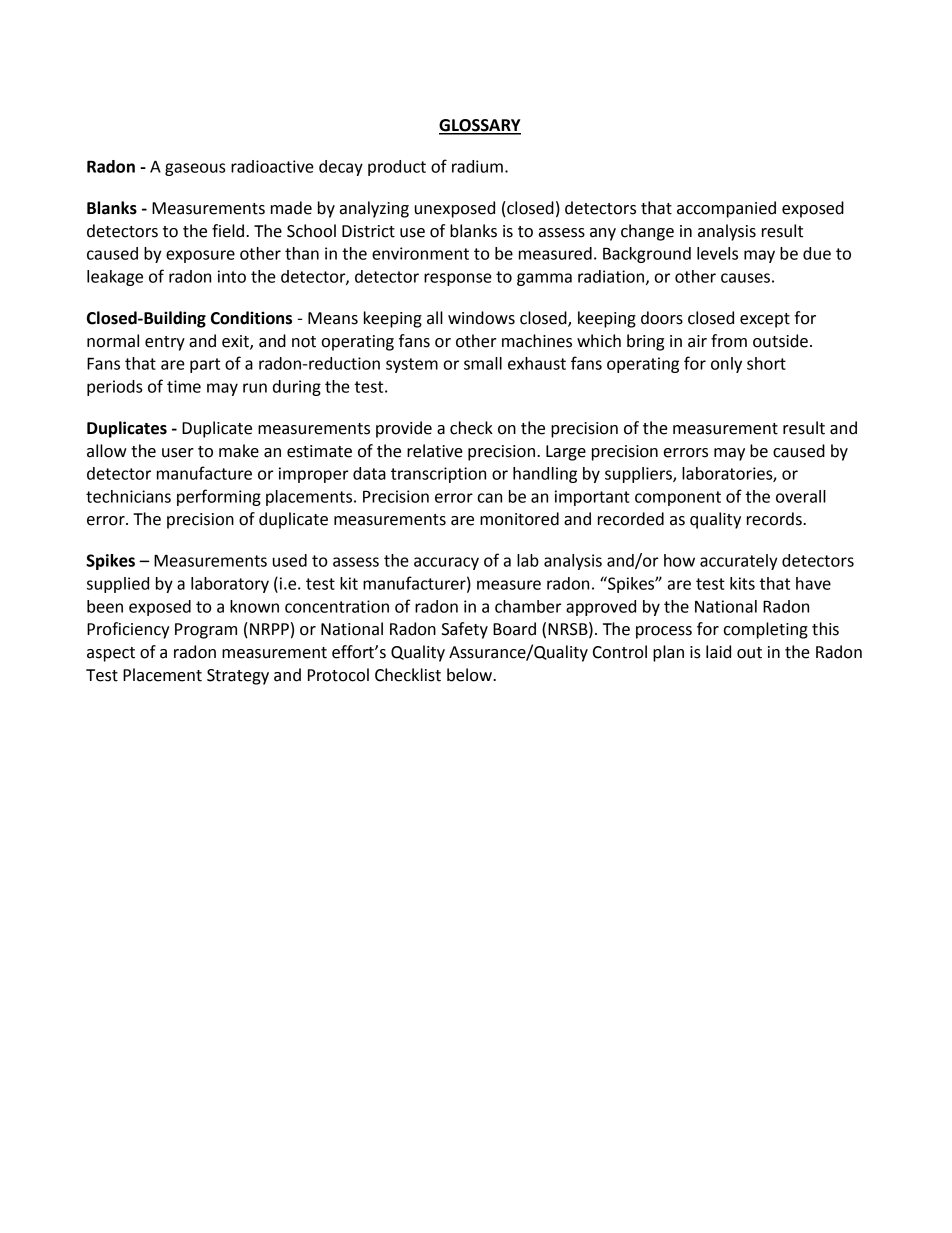  What do you see at coordinates (480, 126) in the screenshot?
I see `GLOSSARY` at bounding box center [480, 126].
